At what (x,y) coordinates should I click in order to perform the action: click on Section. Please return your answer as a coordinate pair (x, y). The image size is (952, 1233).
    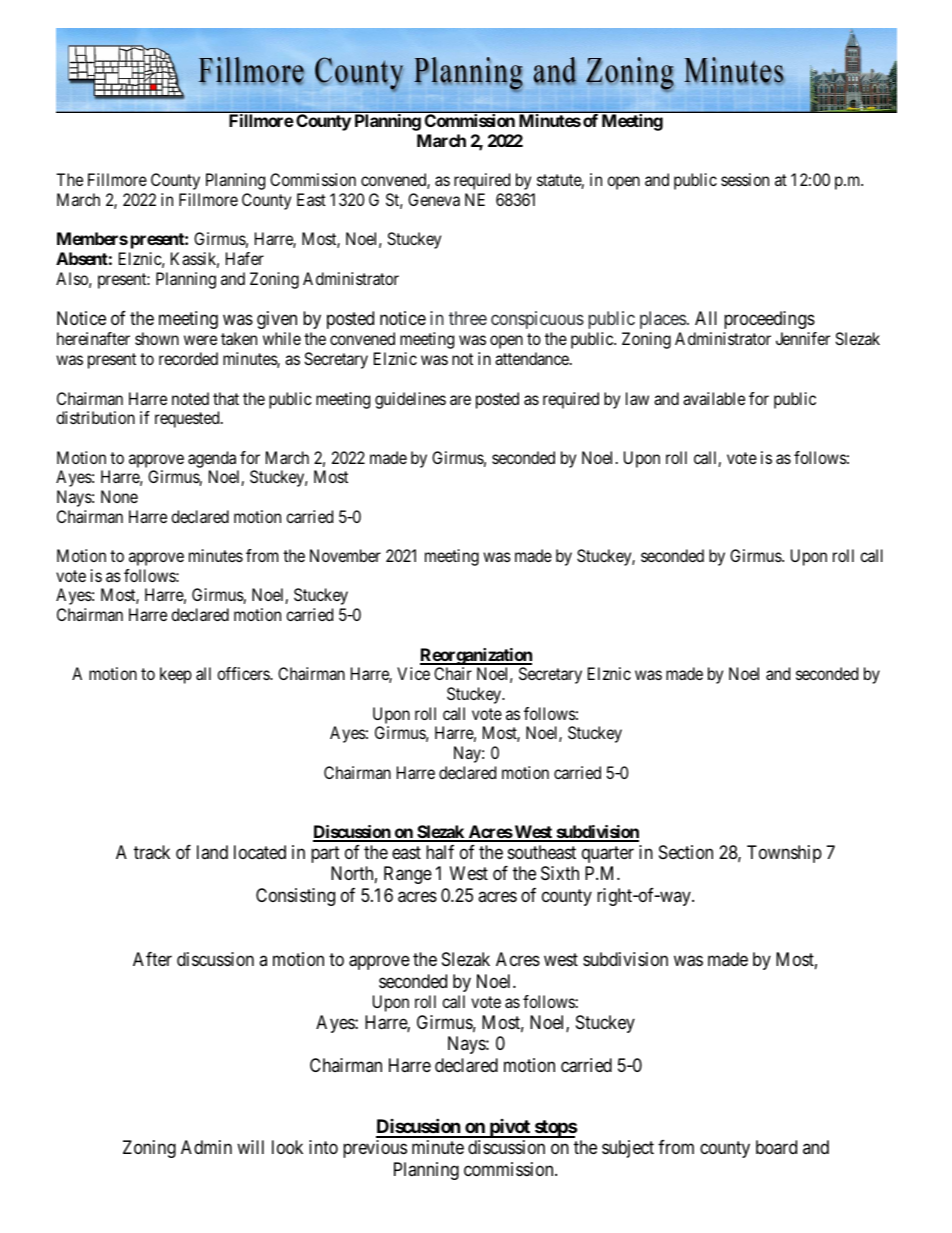
    Looking at the image, I should click on (686, 852).
